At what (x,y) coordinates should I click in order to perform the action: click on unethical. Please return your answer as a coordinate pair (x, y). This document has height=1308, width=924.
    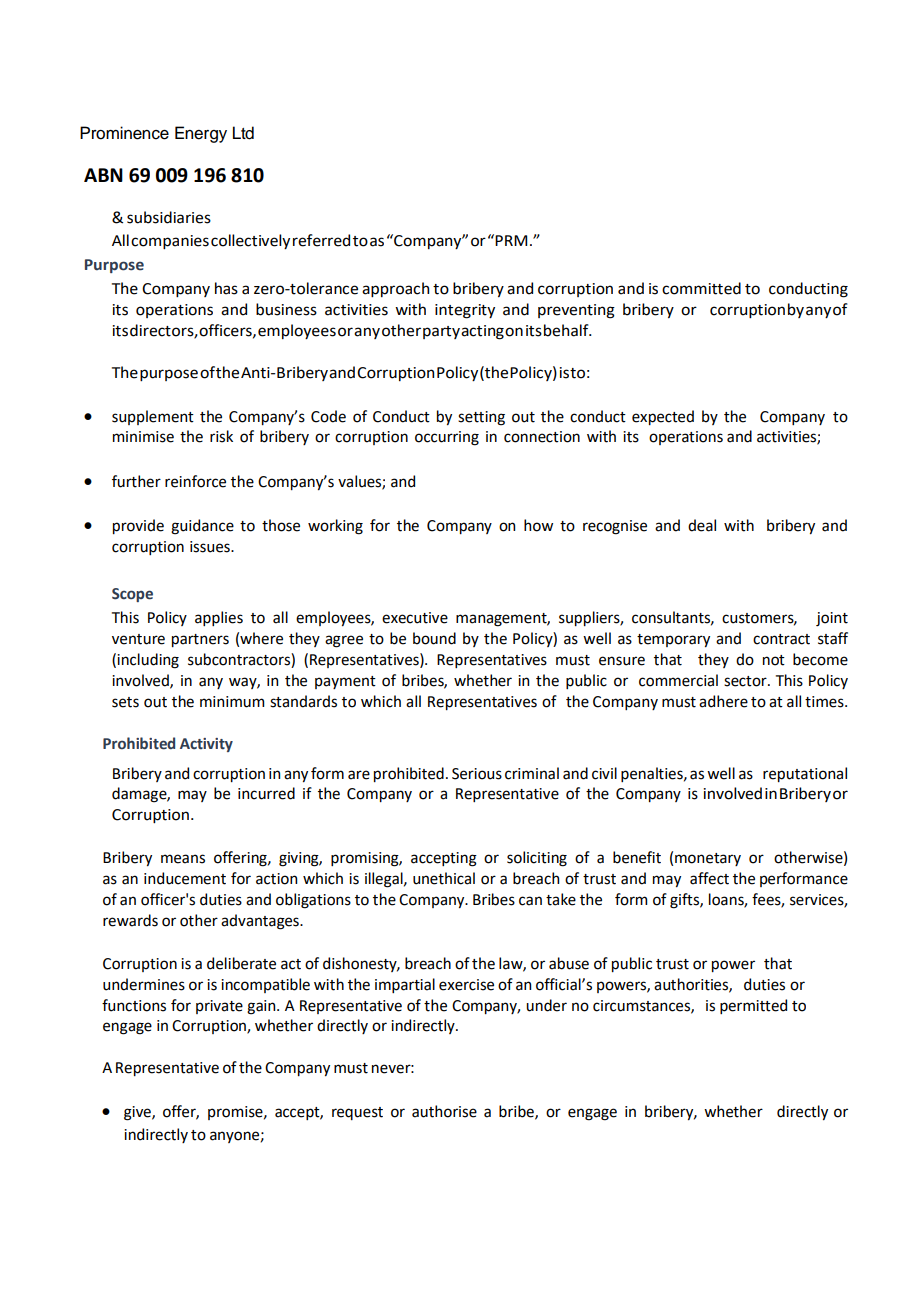
    Looking at the image, I should click on (444, 878).
